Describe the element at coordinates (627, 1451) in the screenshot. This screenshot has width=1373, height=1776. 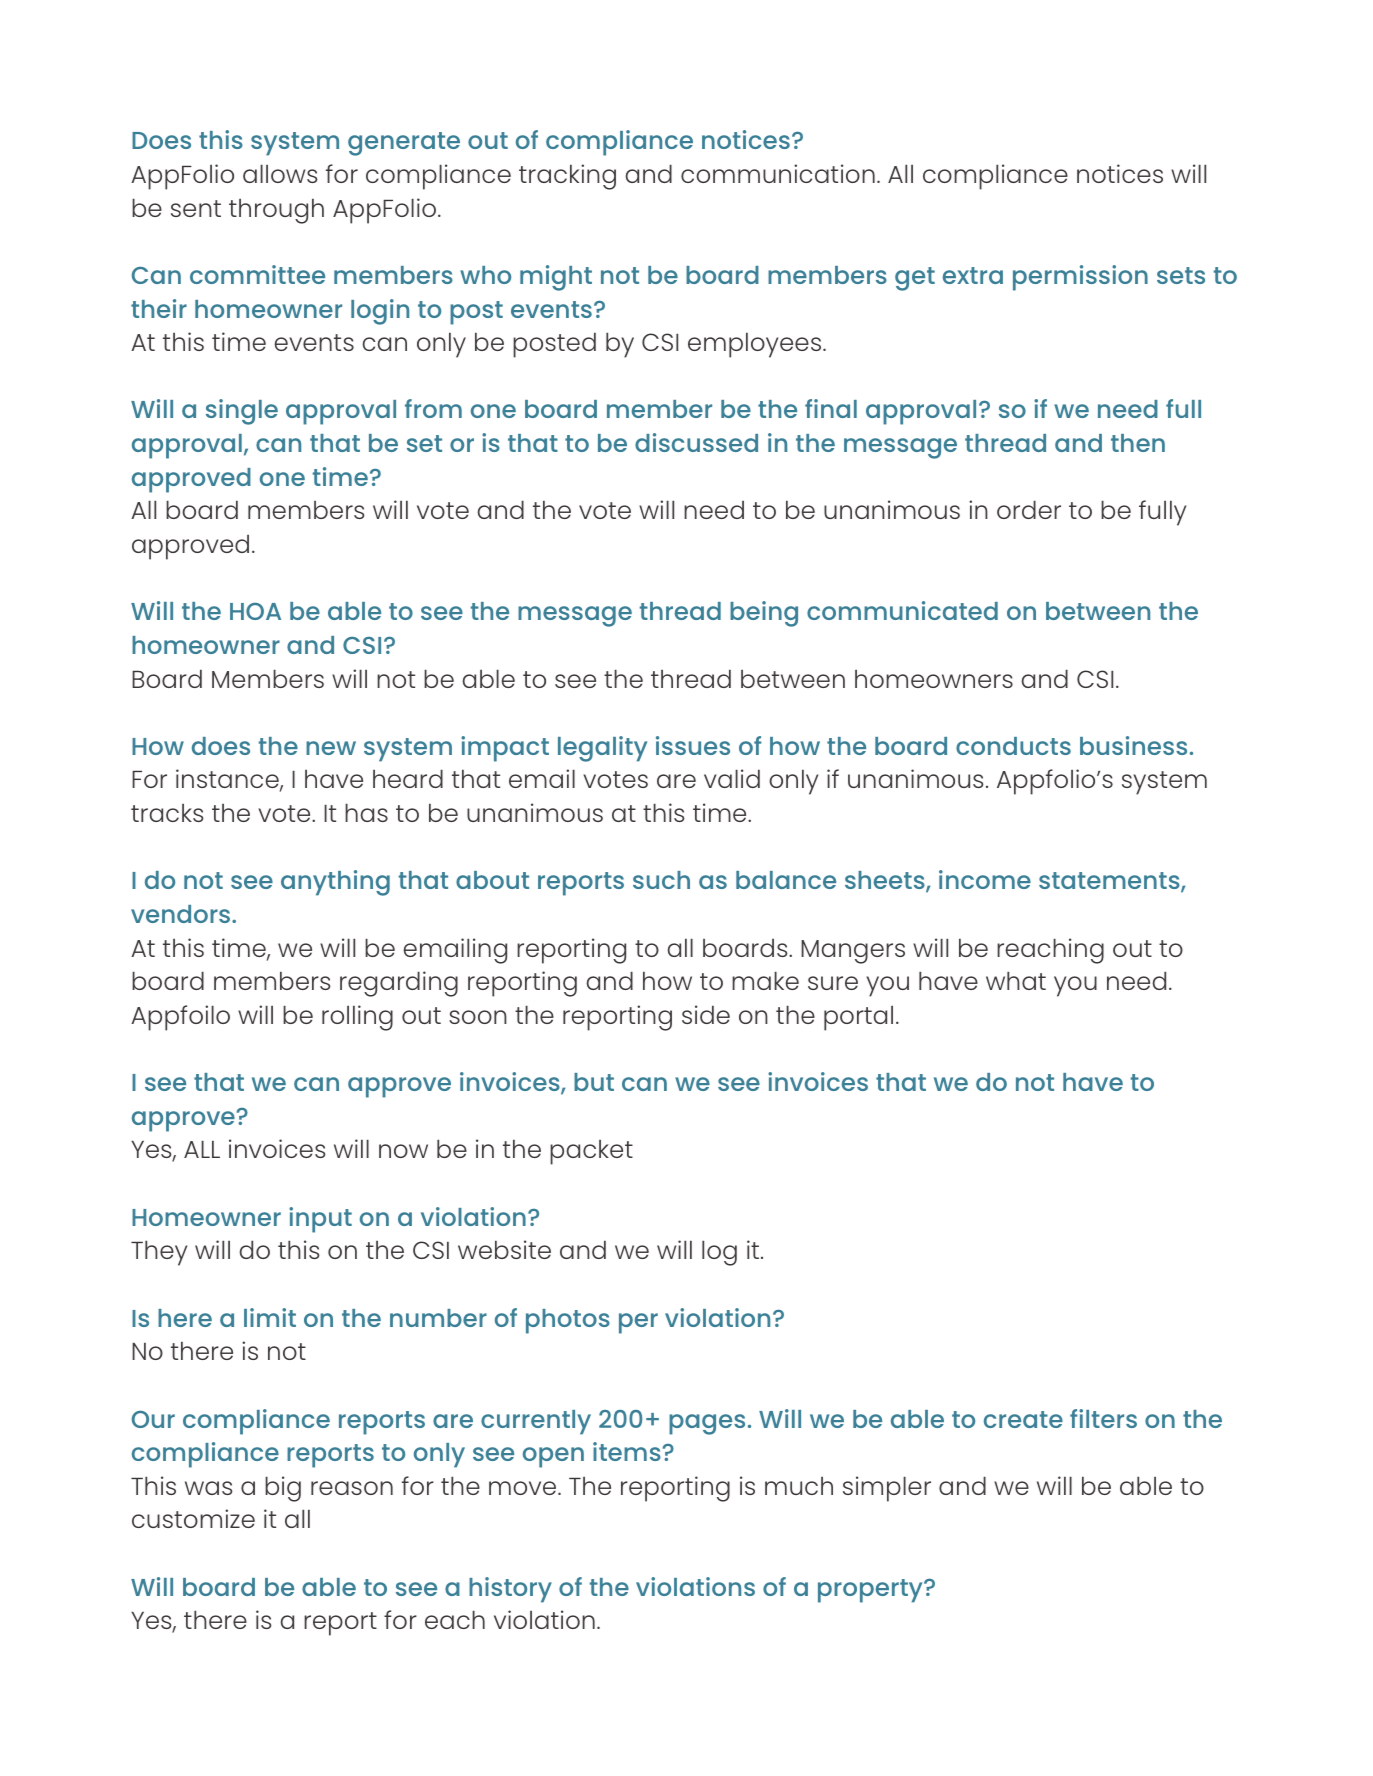
I see `items` at that location.
